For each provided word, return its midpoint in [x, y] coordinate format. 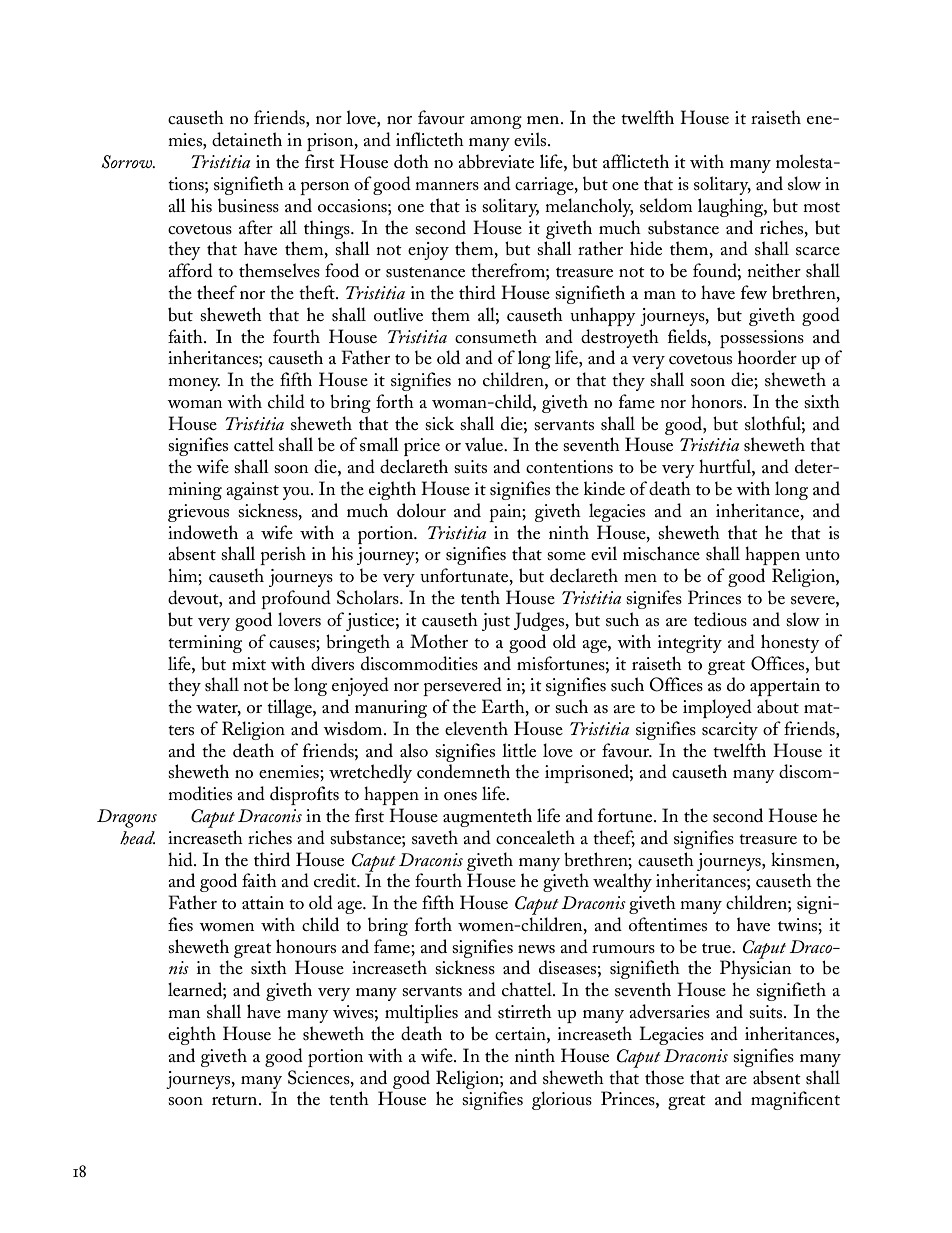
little [519, 750]
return [236, 1100]
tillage [290, 708]
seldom [666, 205]
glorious [562, 1100]
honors [716, 401]
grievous [198, 513]
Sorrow [128, 162]
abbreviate [496, 161]
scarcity [730, 731]
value [485, 444]
